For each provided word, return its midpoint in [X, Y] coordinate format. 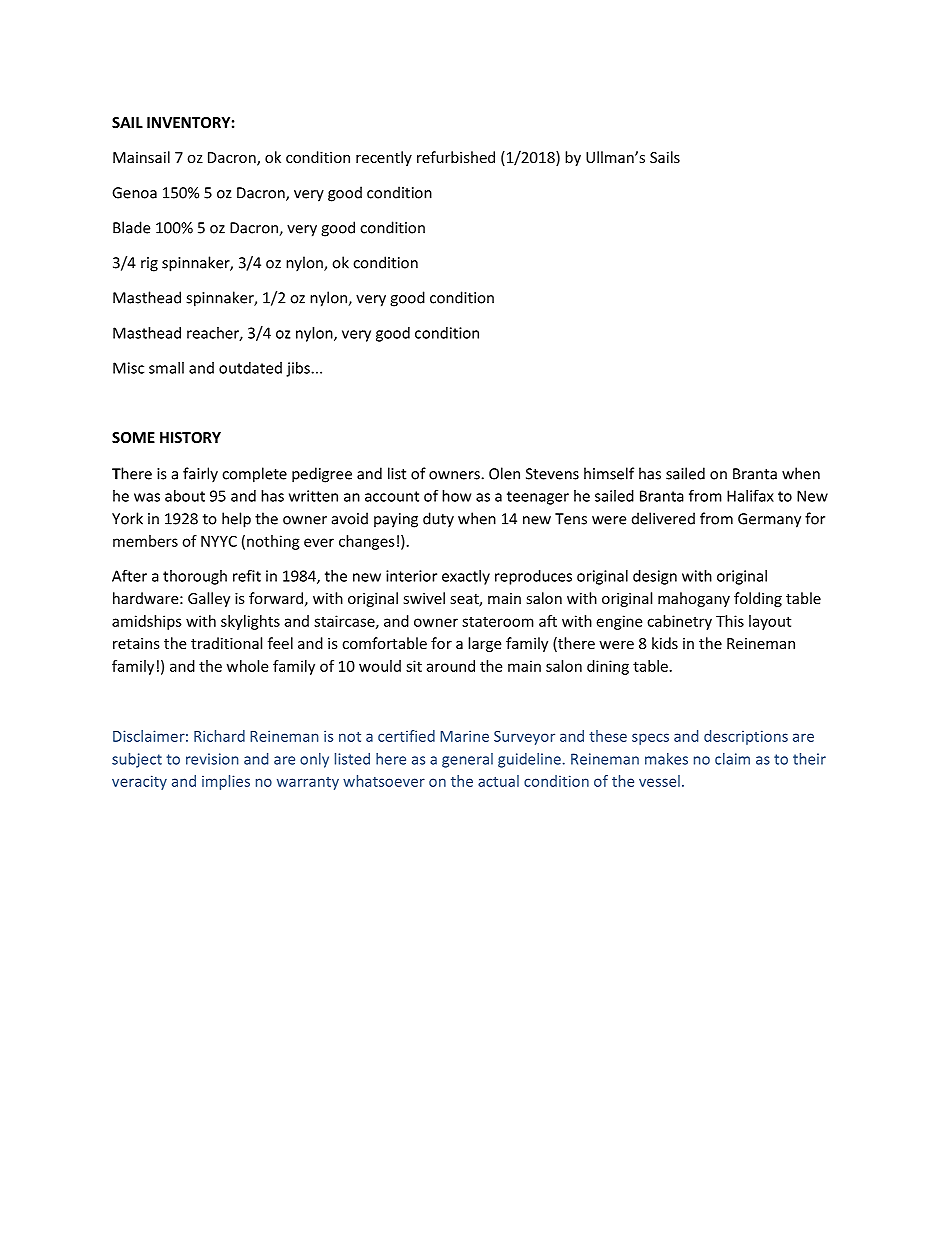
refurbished [456, 157]
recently [384, 158]
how [456, 496]
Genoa [134, 193]
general [467, 760]
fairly [200, 475]
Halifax [750, 496]
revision [212, 759]
